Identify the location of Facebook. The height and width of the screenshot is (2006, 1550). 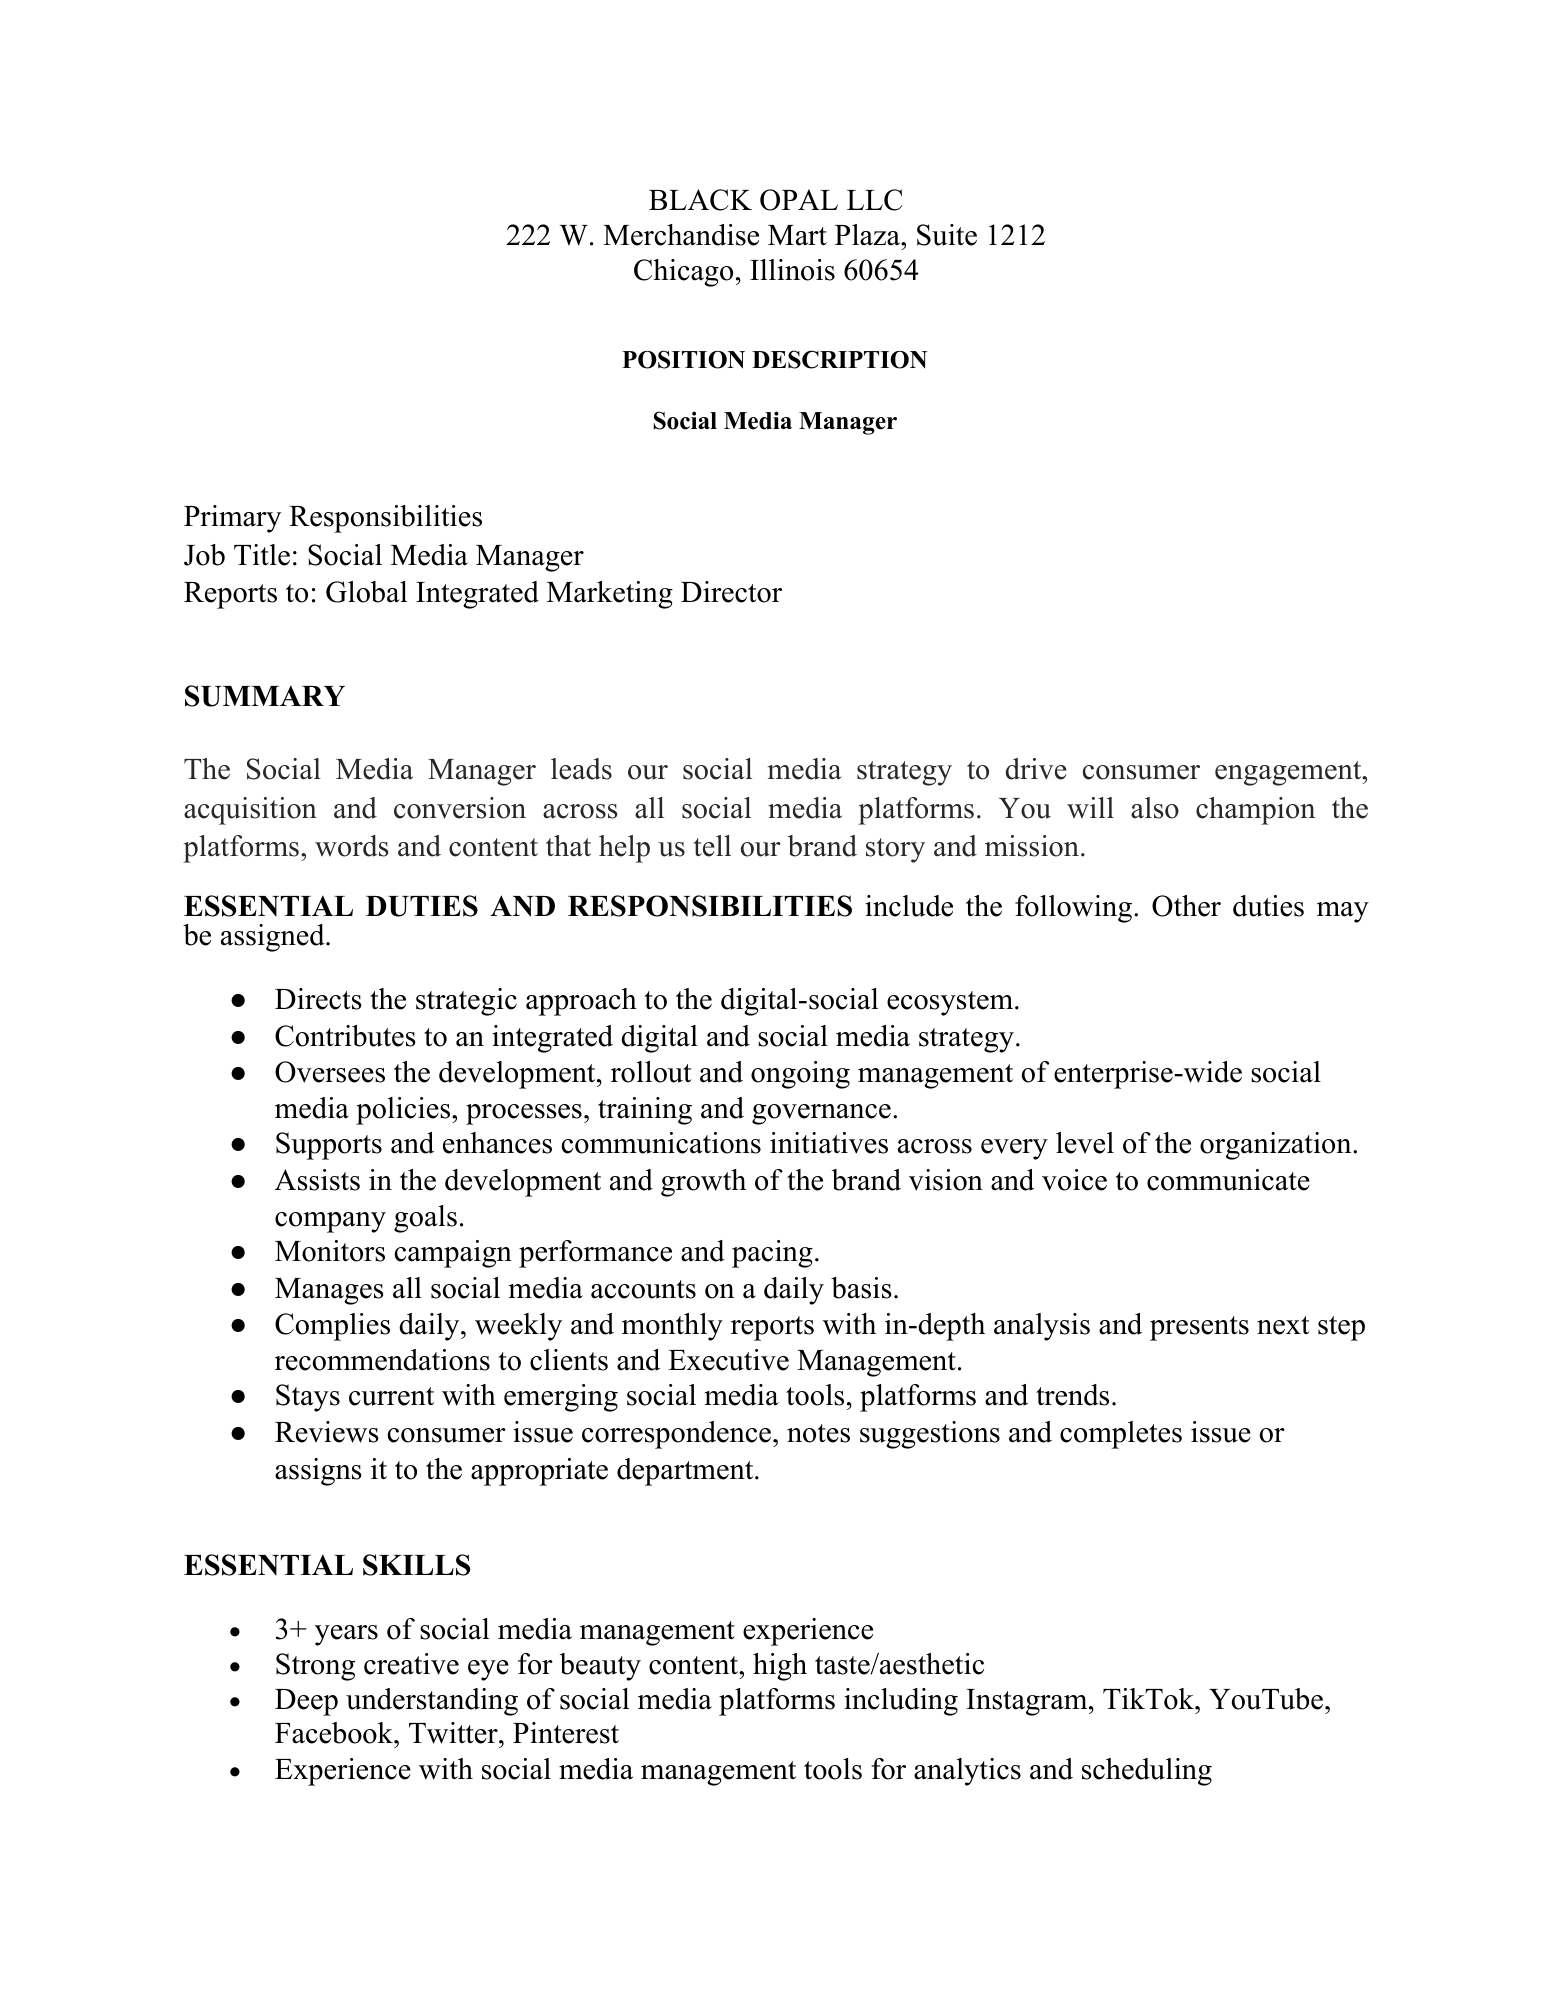
(335, 1733).
